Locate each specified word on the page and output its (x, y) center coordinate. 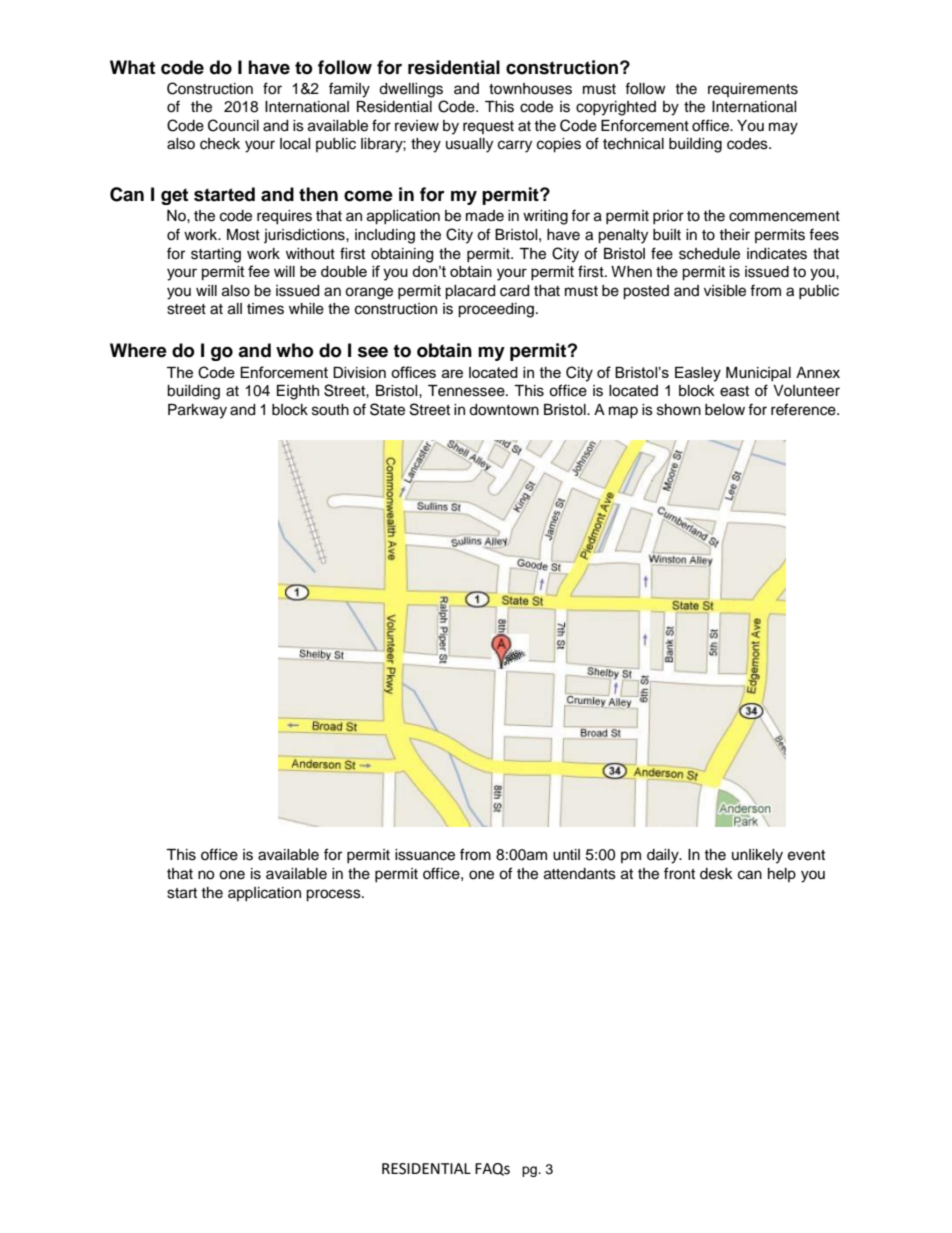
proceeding (496, 310)
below (725, 410)
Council (233, 125)
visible (725, 291)
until (566, 855)
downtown (504, 410)
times (265, 309)
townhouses (530, 89)
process (334, 895)
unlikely (757, 856)
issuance (425, 855)
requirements (753, 90)
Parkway (197, 411)
